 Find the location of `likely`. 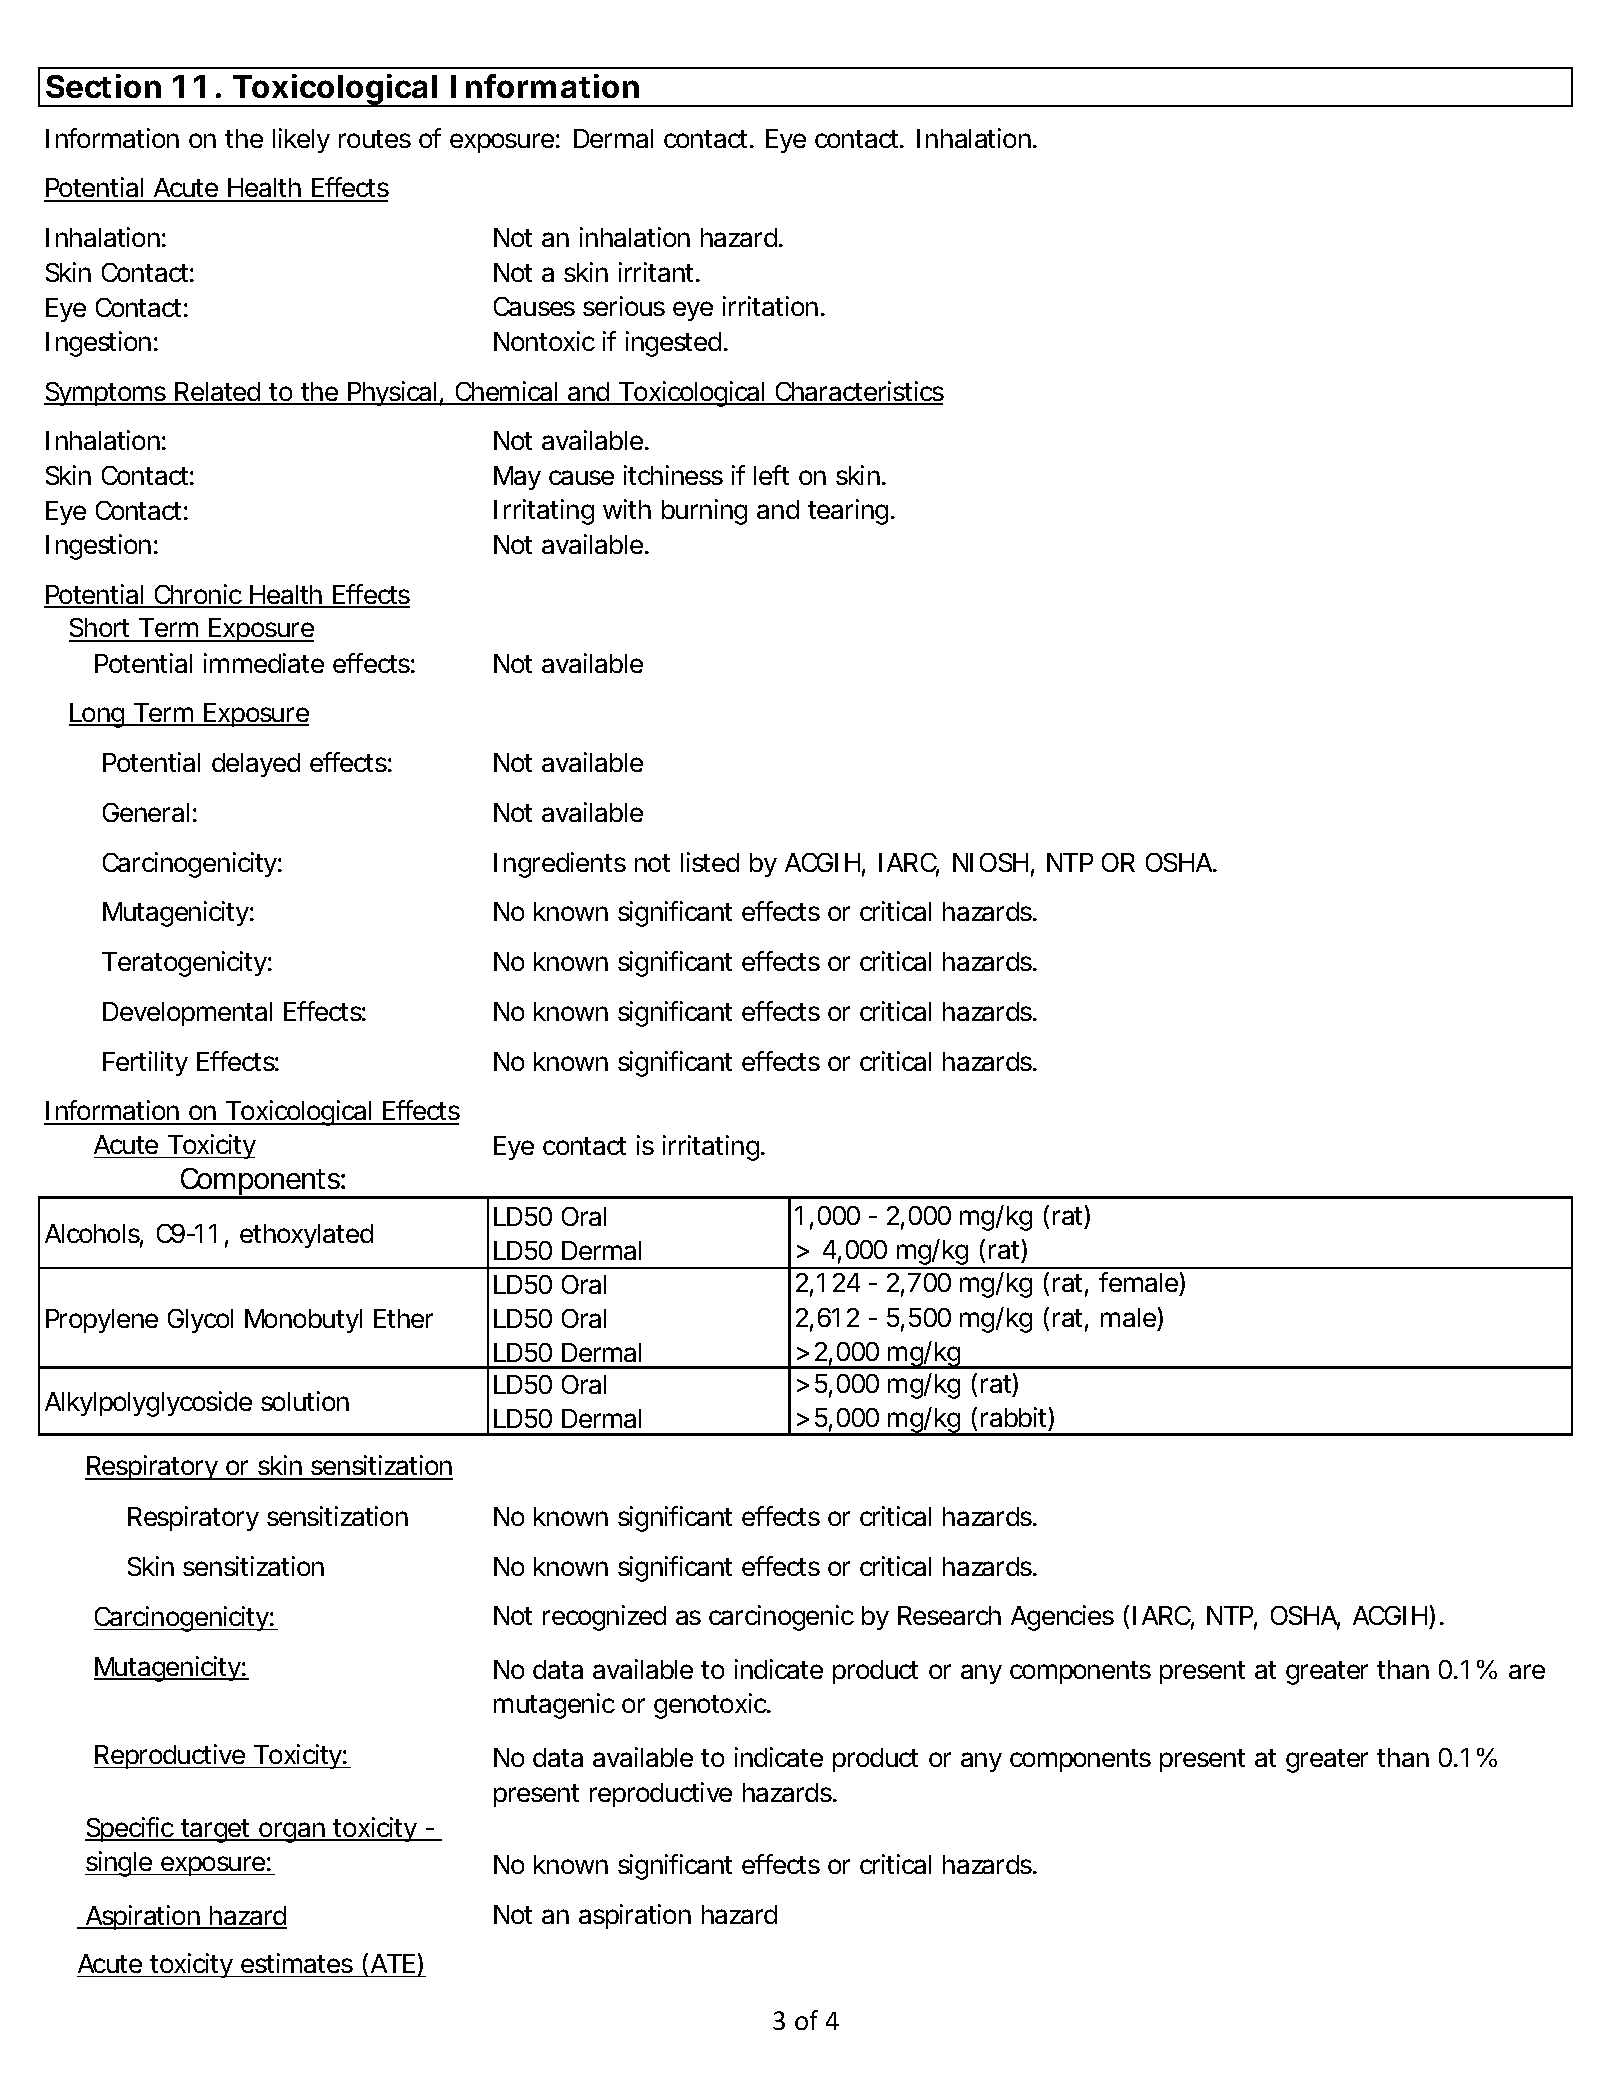

likely is located at coordinates (301, 140).
